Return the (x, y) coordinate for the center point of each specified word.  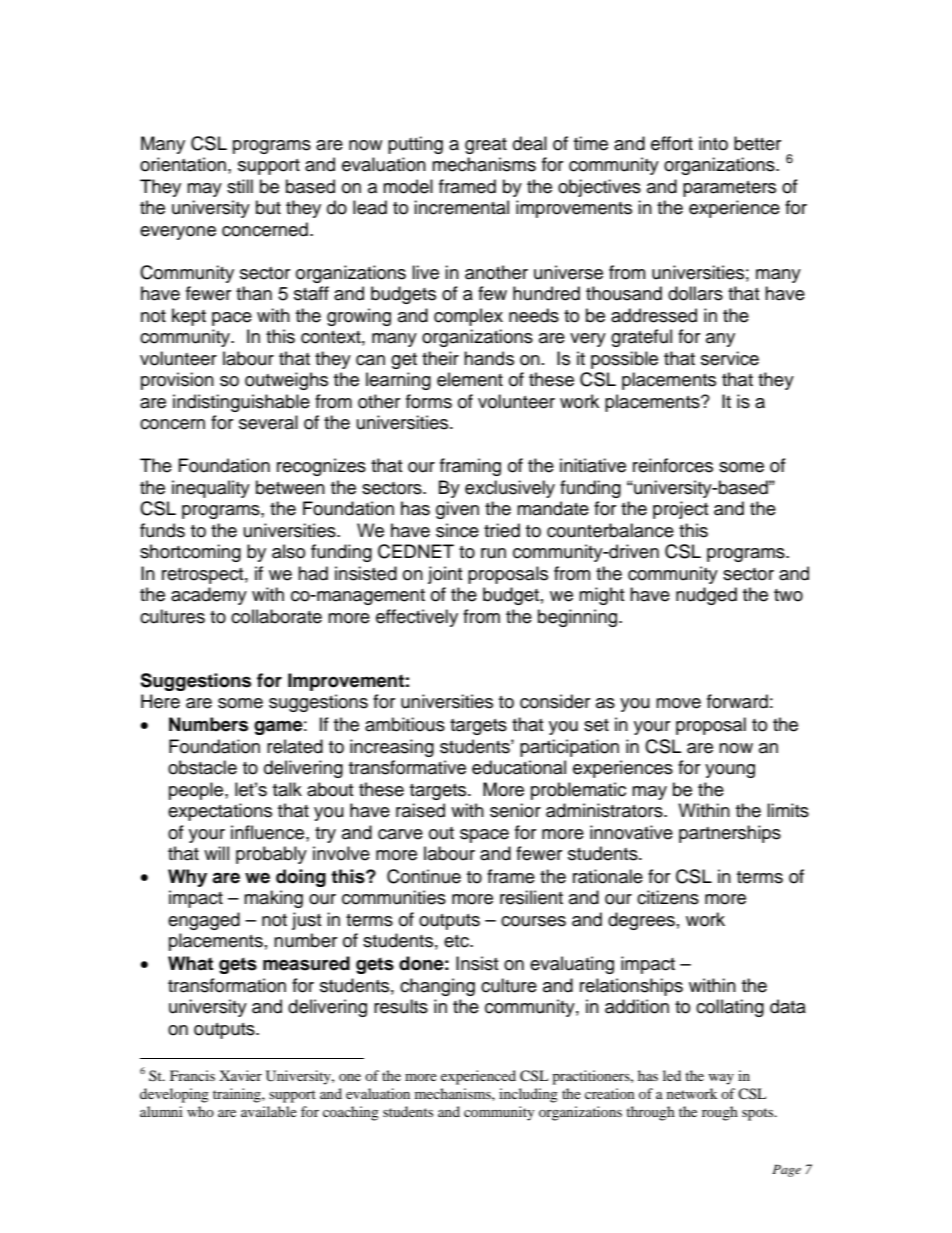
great (486, 146)
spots (759, 1114)
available (269, 1111)
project (680, 510)
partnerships (730, 834)
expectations (220, 812)
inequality (211, 489)
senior (515, 810)
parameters (729, 189)
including (528, 1095)
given (457, 510)
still (240, 186)
